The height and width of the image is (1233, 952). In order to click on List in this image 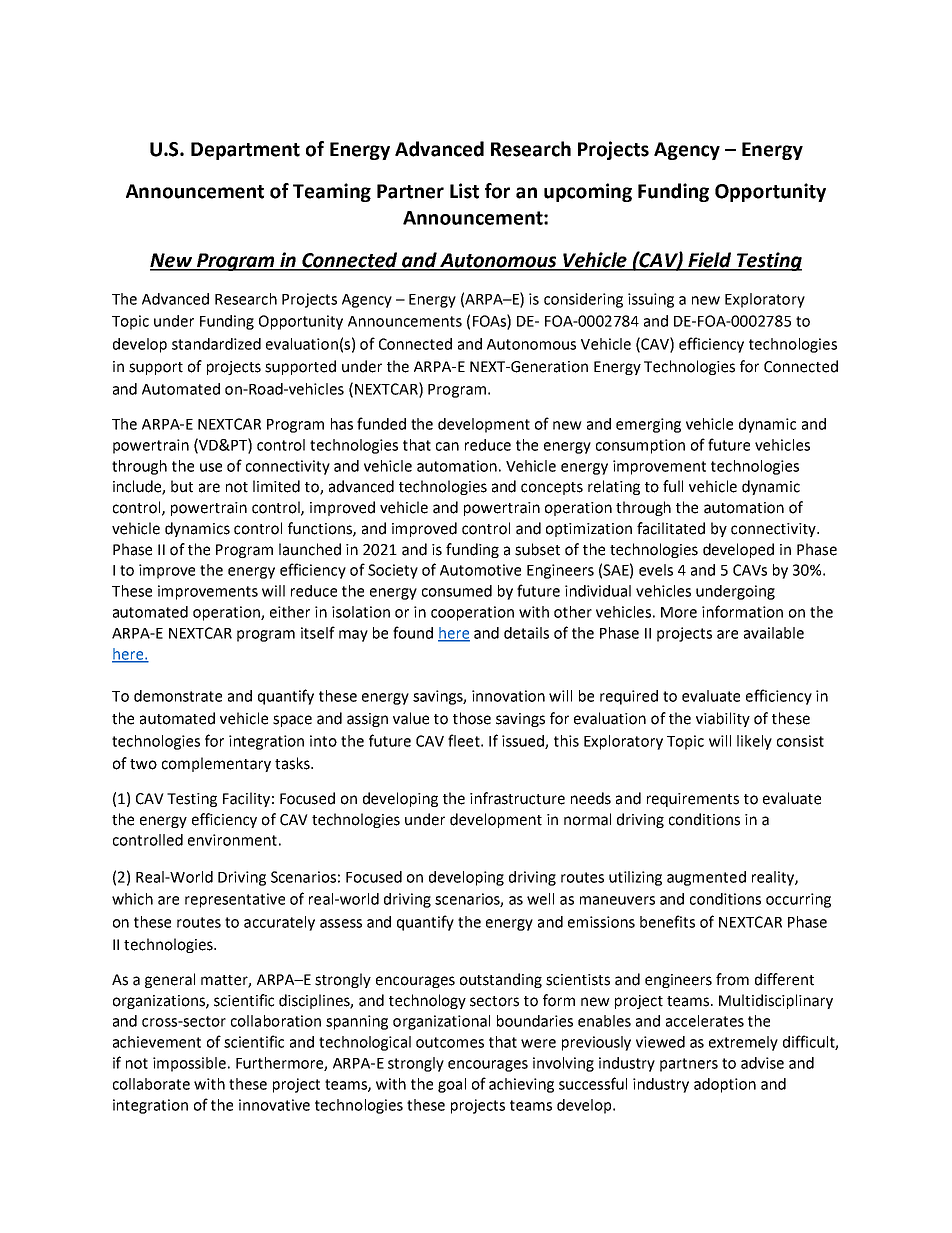, I will do `click(464, 191)`.
